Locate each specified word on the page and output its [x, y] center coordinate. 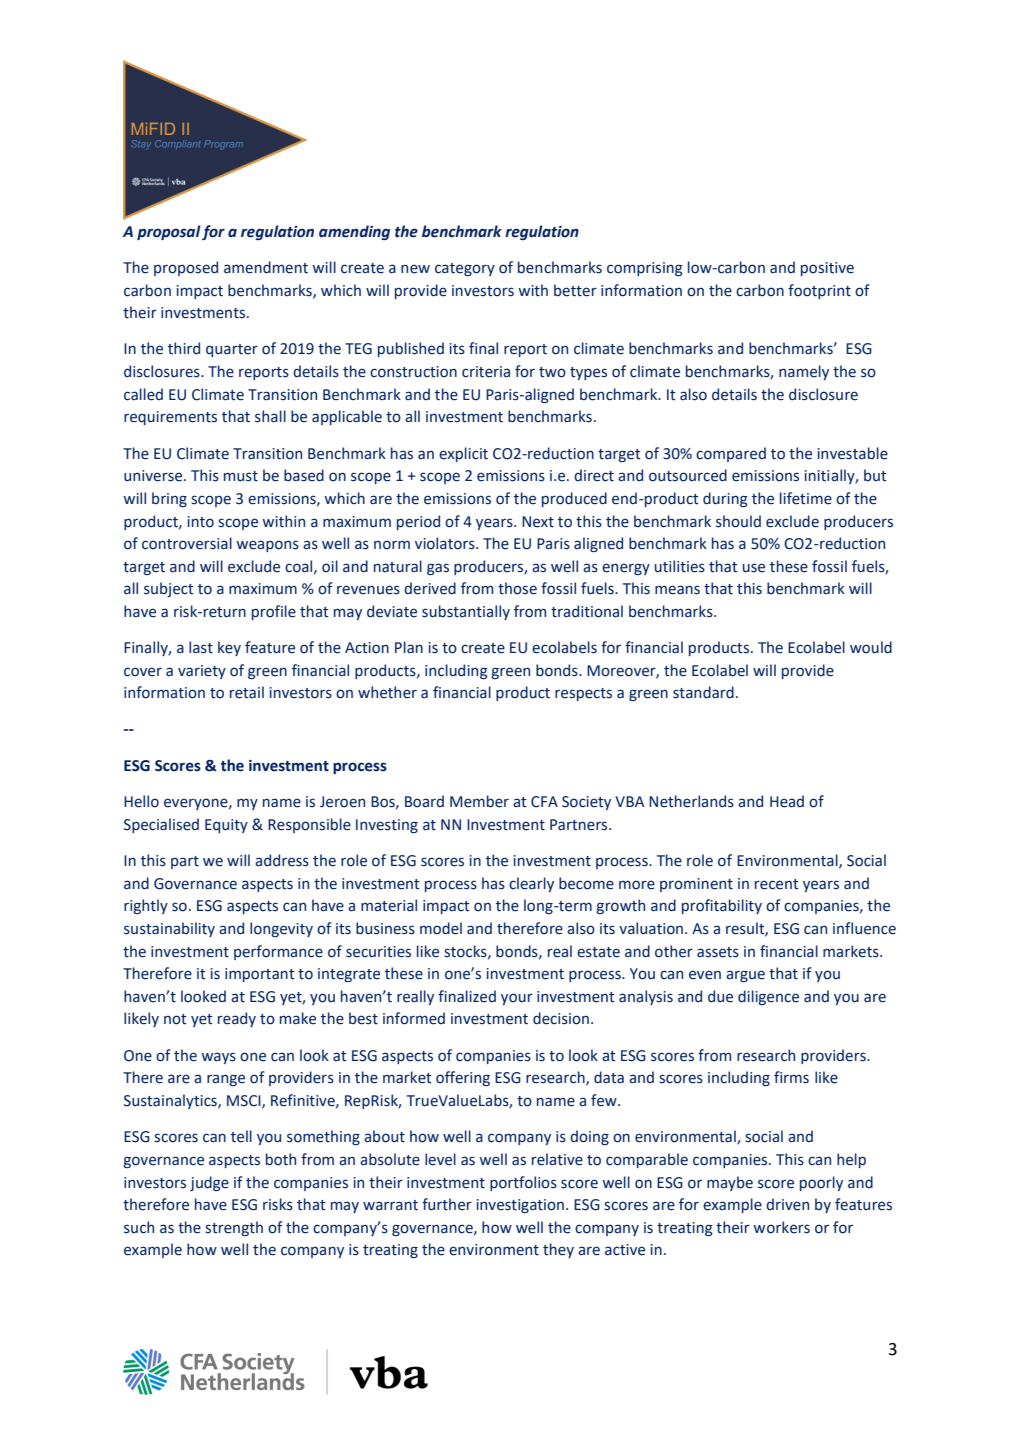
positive [827, 269]
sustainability [169, 929]
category [465, 269]
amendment [266, 267]
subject [169, 589]
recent [777, 884]
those [517, 588]
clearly [531, 884]
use [754, 568]
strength [234, 1228]
